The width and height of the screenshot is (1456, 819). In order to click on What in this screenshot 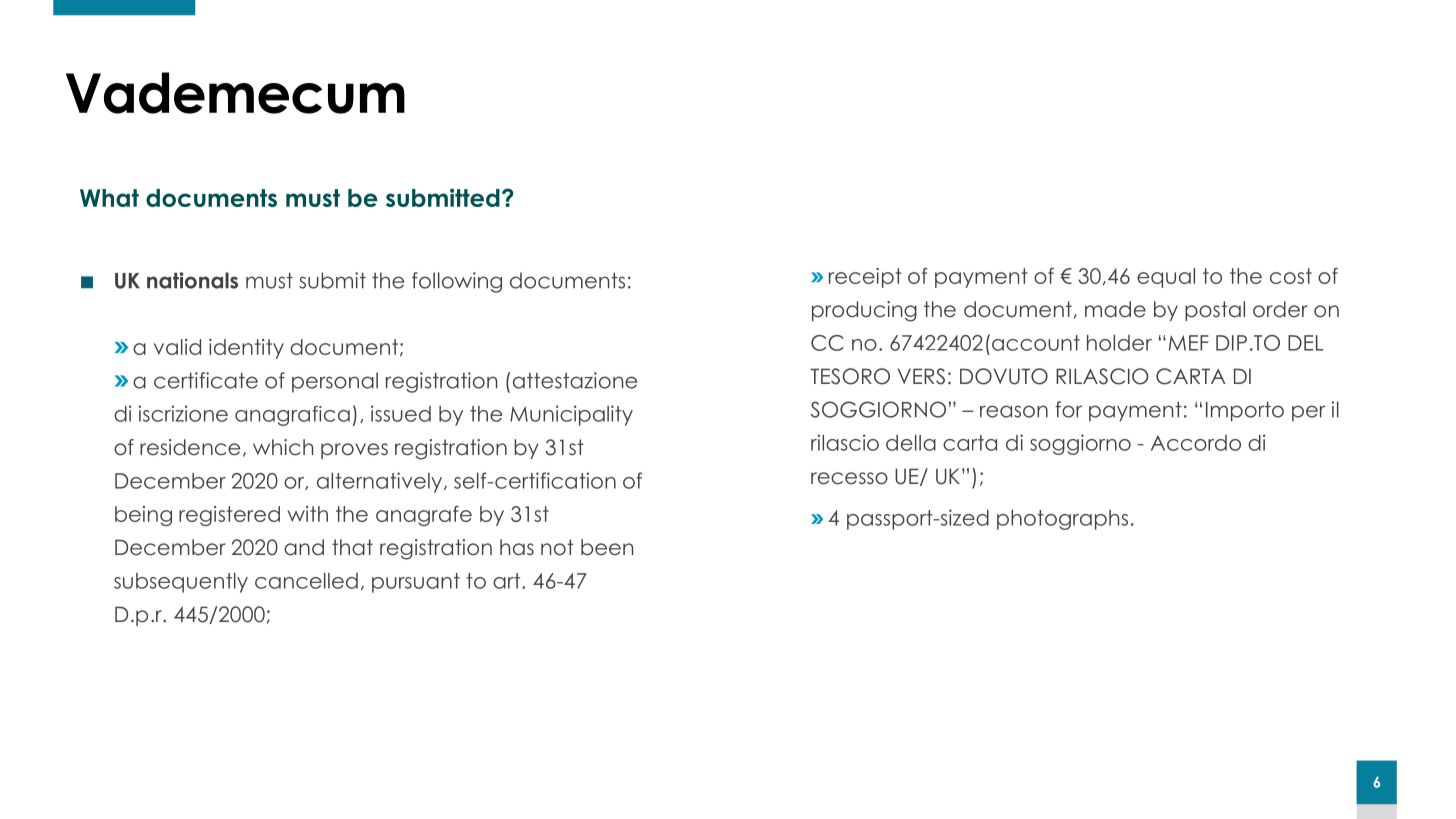, I will do `click(109, 198)`.
